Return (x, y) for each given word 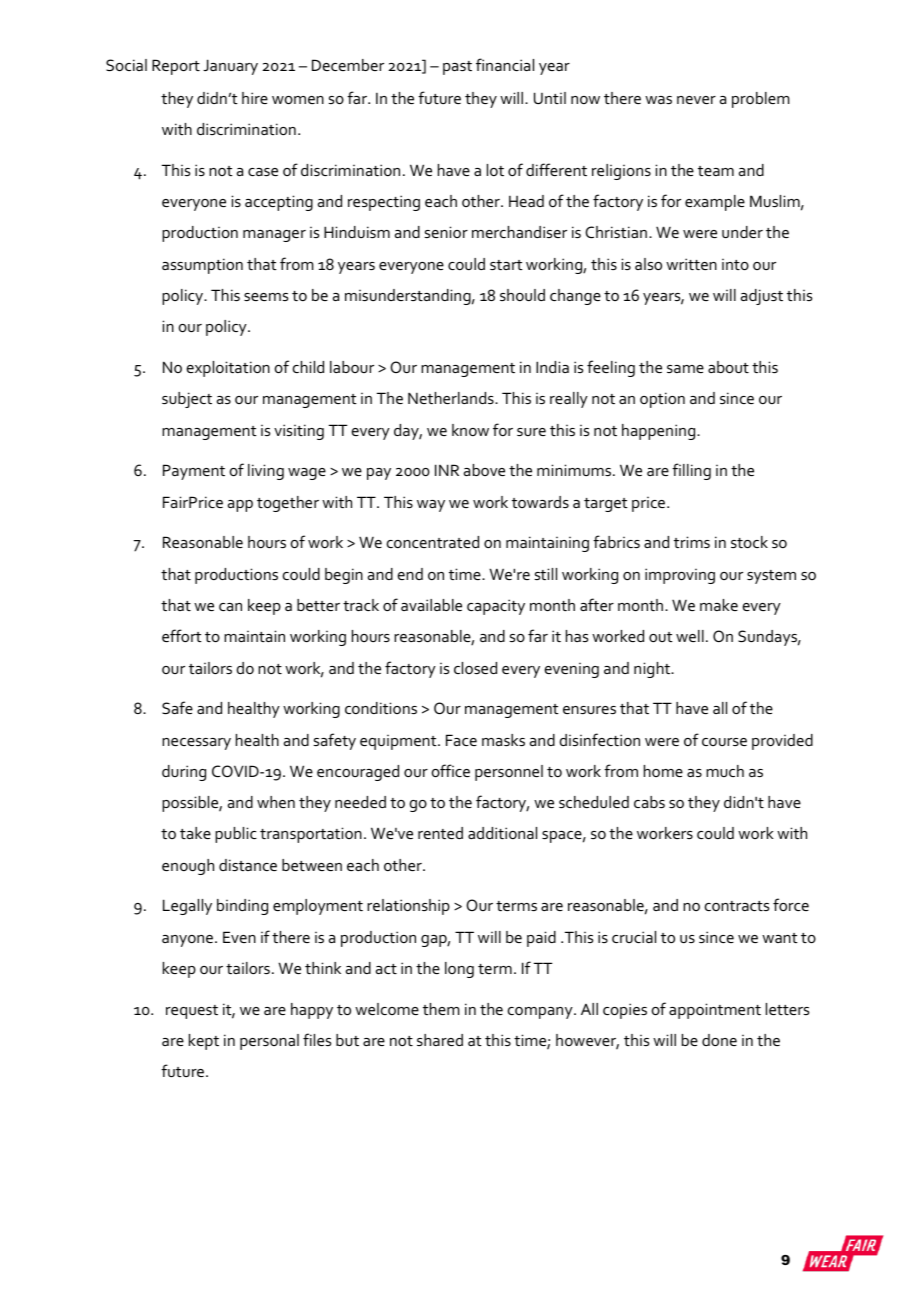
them (441, 1009)
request (192, 1012)
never (696, 100)
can (230, 607)
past (457, 68)
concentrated (433, 542)
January (230, 67)
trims (692, 542)
